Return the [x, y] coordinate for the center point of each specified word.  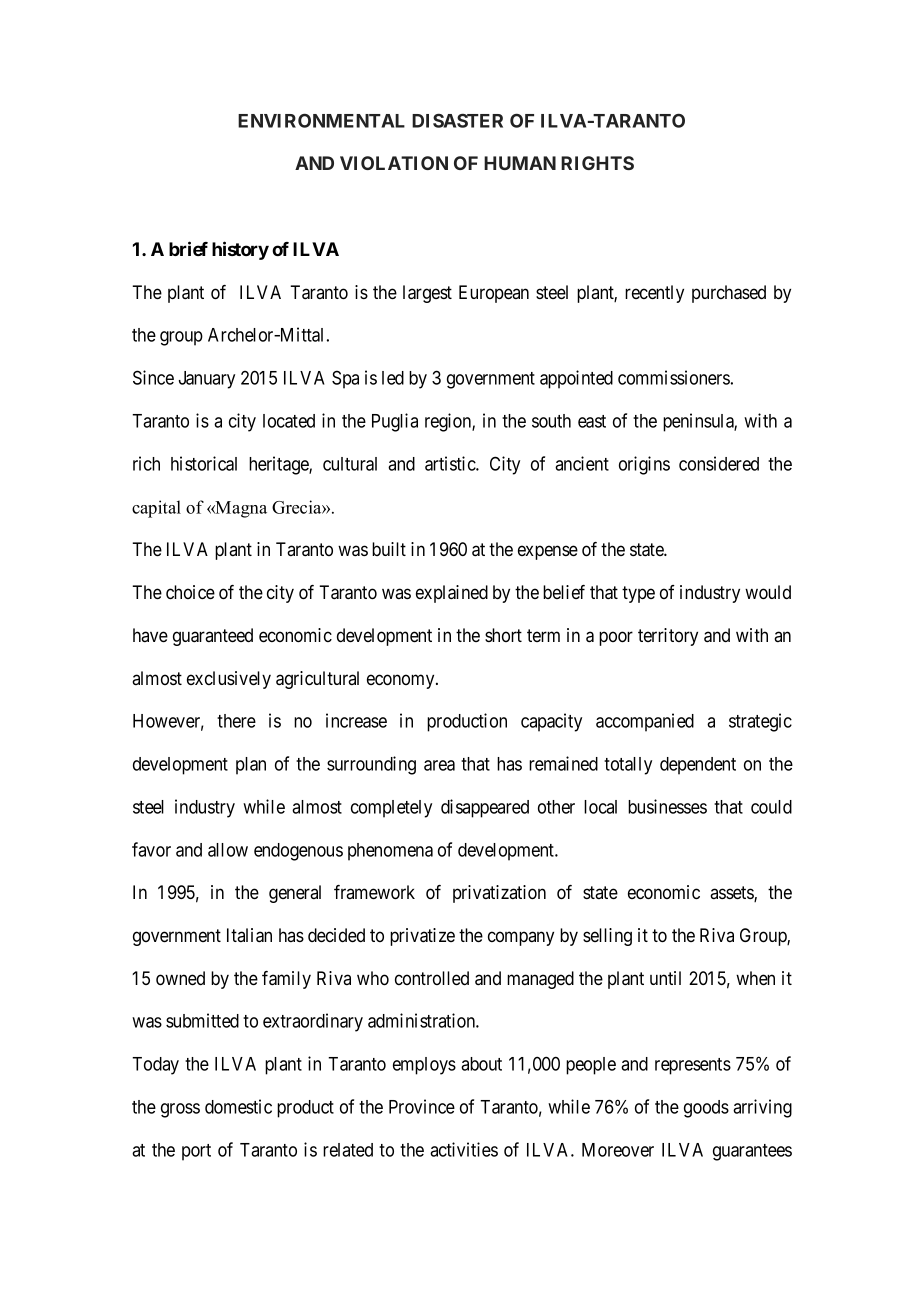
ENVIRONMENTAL [321, 121]
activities [464, 1149]
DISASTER [457, 121]
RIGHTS [597, 163]
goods [706, 1109]
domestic [238, 1106]
